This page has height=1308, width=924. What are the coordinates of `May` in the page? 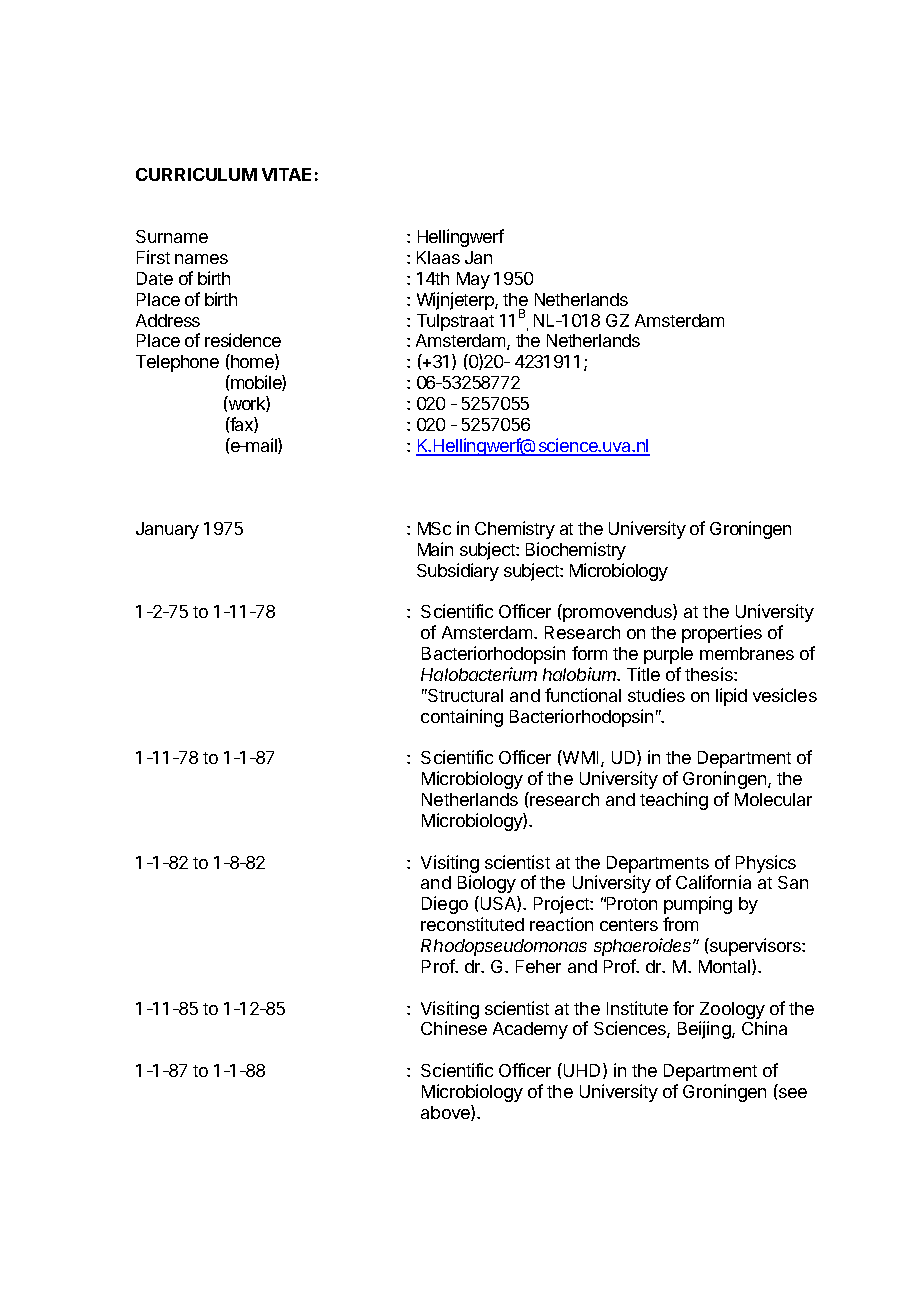 It's located at (473, 280).
